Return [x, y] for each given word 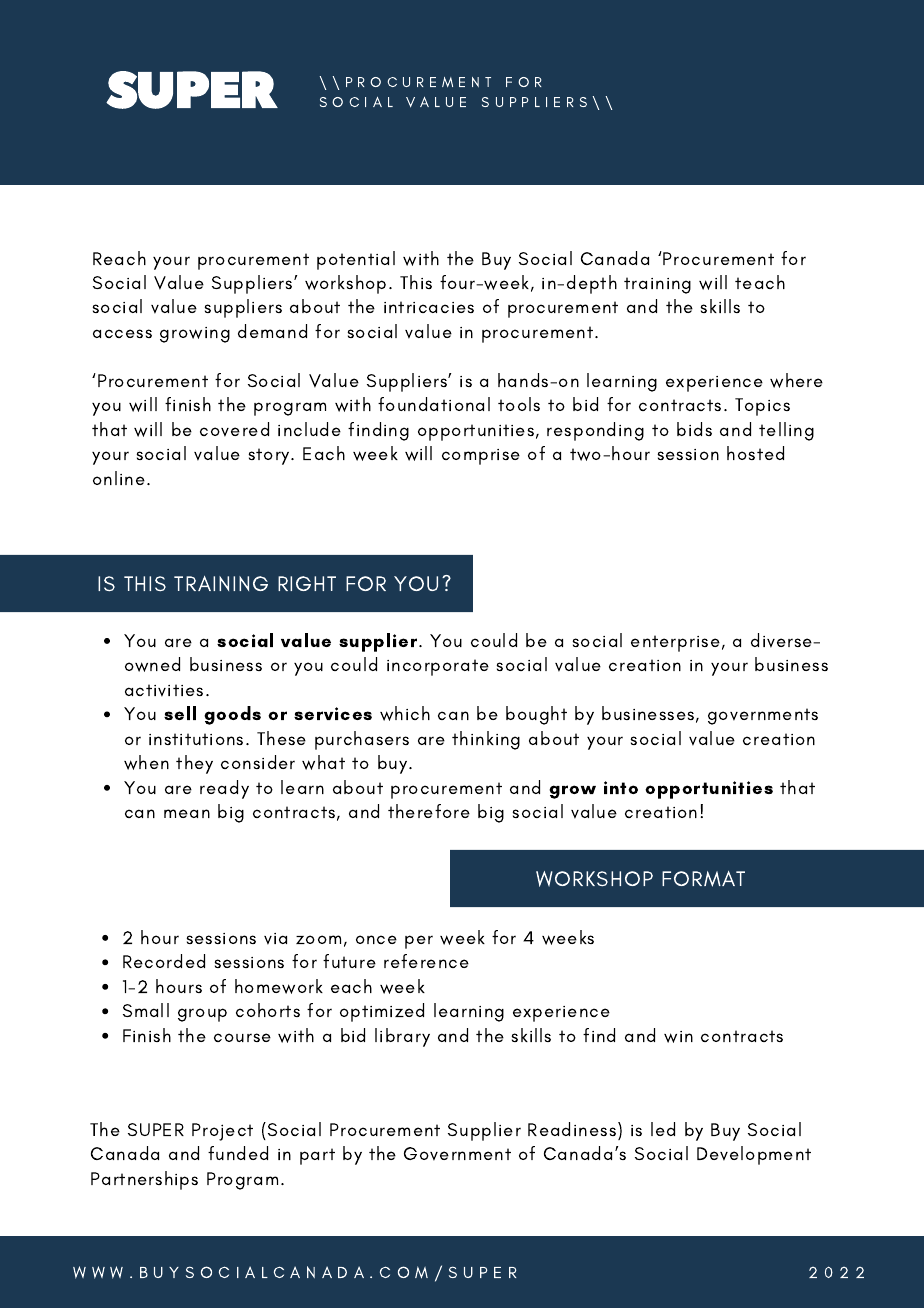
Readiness [573, 1129]
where [796, 380]
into [621, 787]
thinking [486, 740]
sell [180, 713]
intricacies [429, 307]
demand [272, 331]
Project [222, 1132]
